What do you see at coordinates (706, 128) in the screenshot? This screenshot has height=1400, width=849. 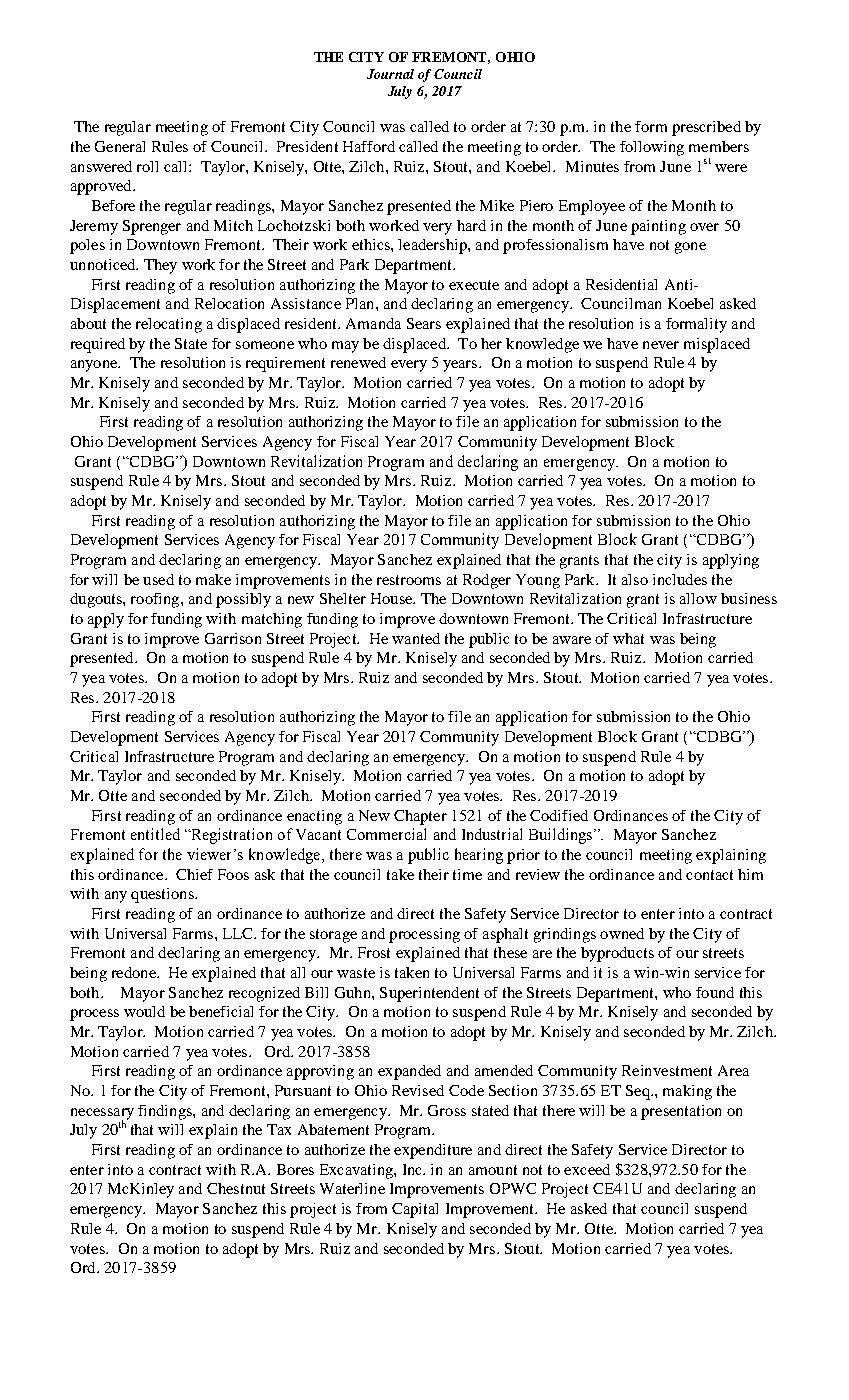 I see `prescribed` at bounding box center [706, 128].
